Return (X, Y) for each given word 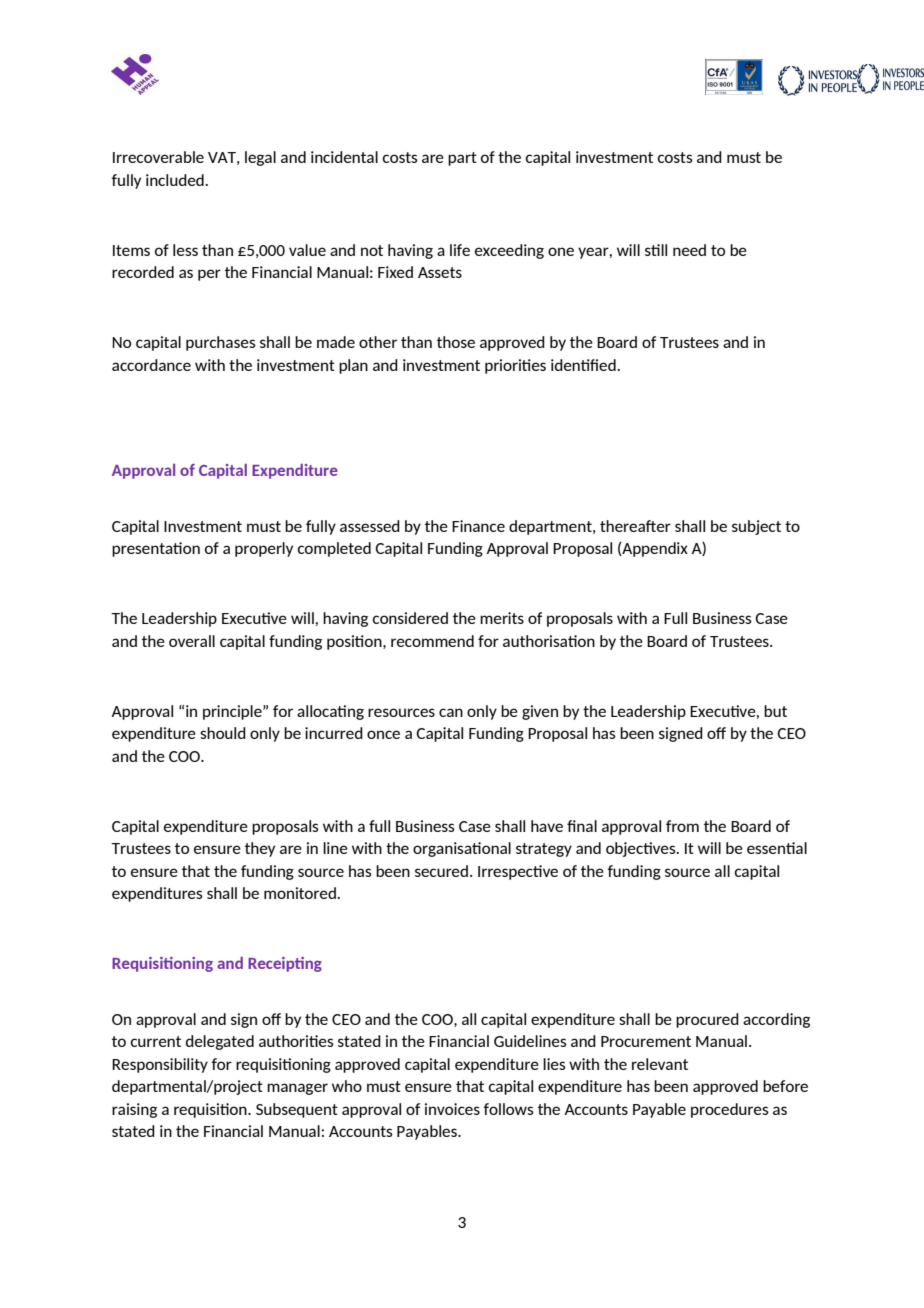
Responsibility (160, 1065)
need (689, 250)
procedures (730, 1110)
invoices (452, 1109)
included (176, 180)
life (460, 250)
